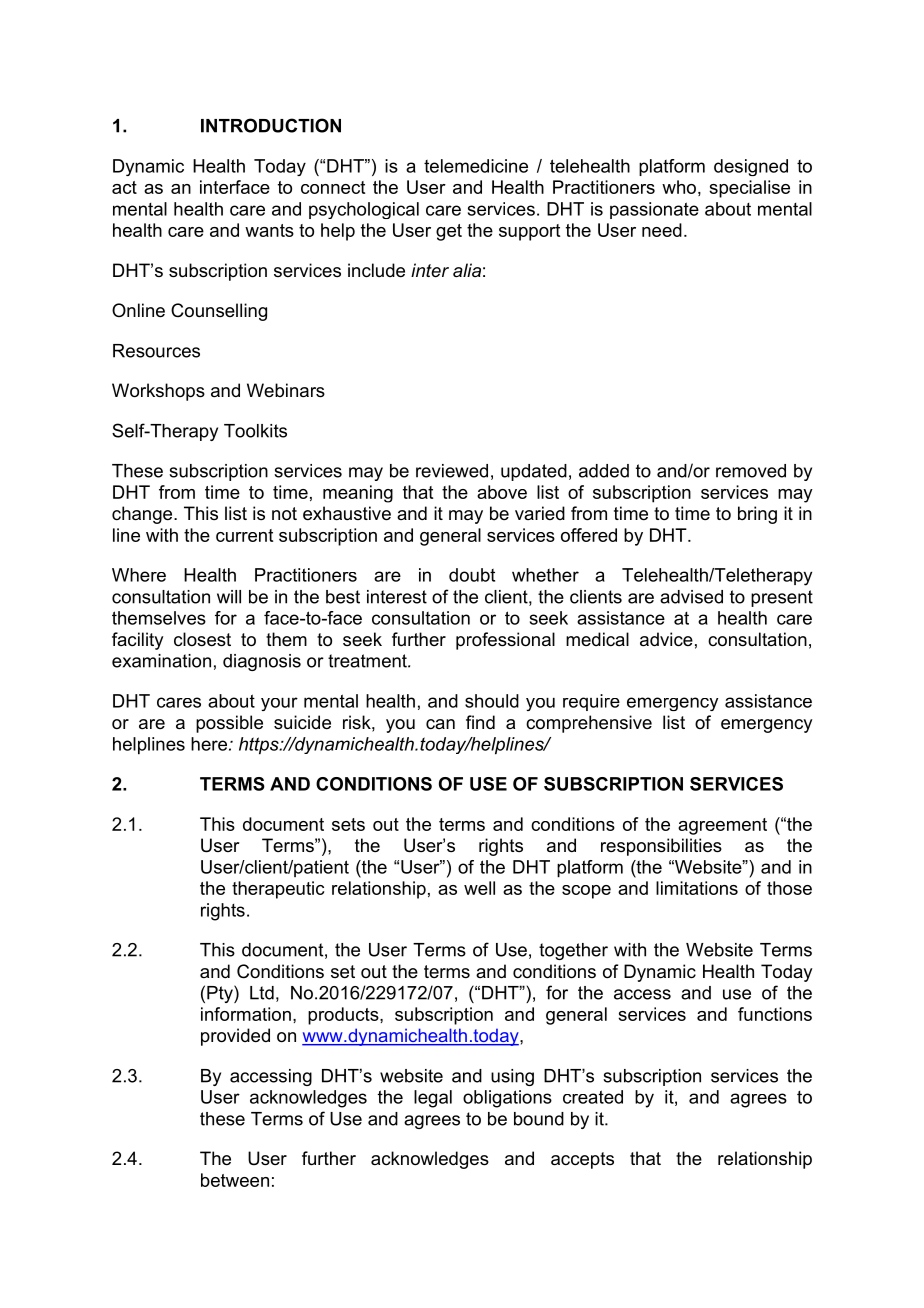 The width and height of the page is (924, 1308). I want to click on designed, so click(751, 167).
